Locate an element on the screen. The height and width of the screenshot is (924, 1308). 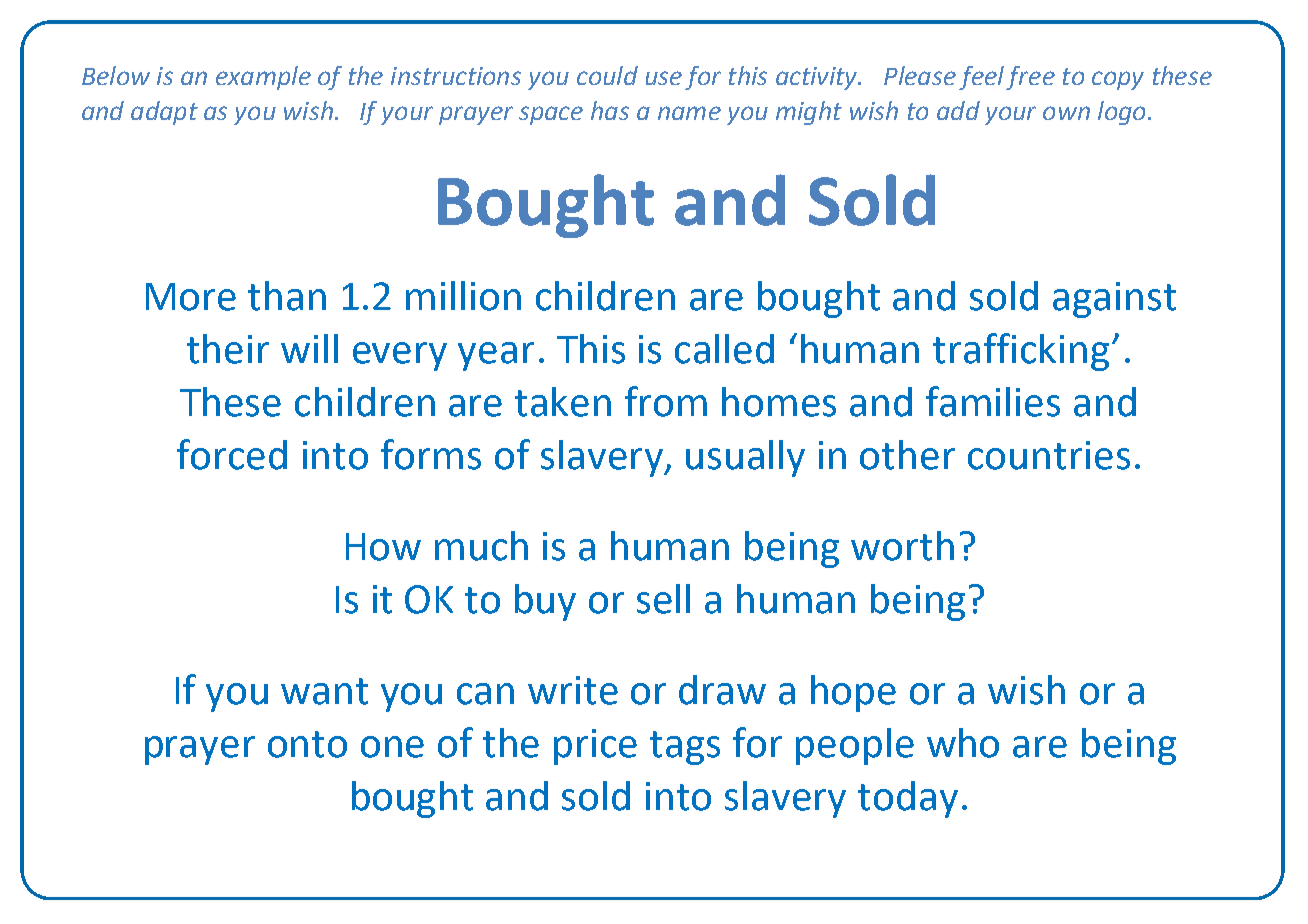
trafficking is located at coordinates (1021, 352).
